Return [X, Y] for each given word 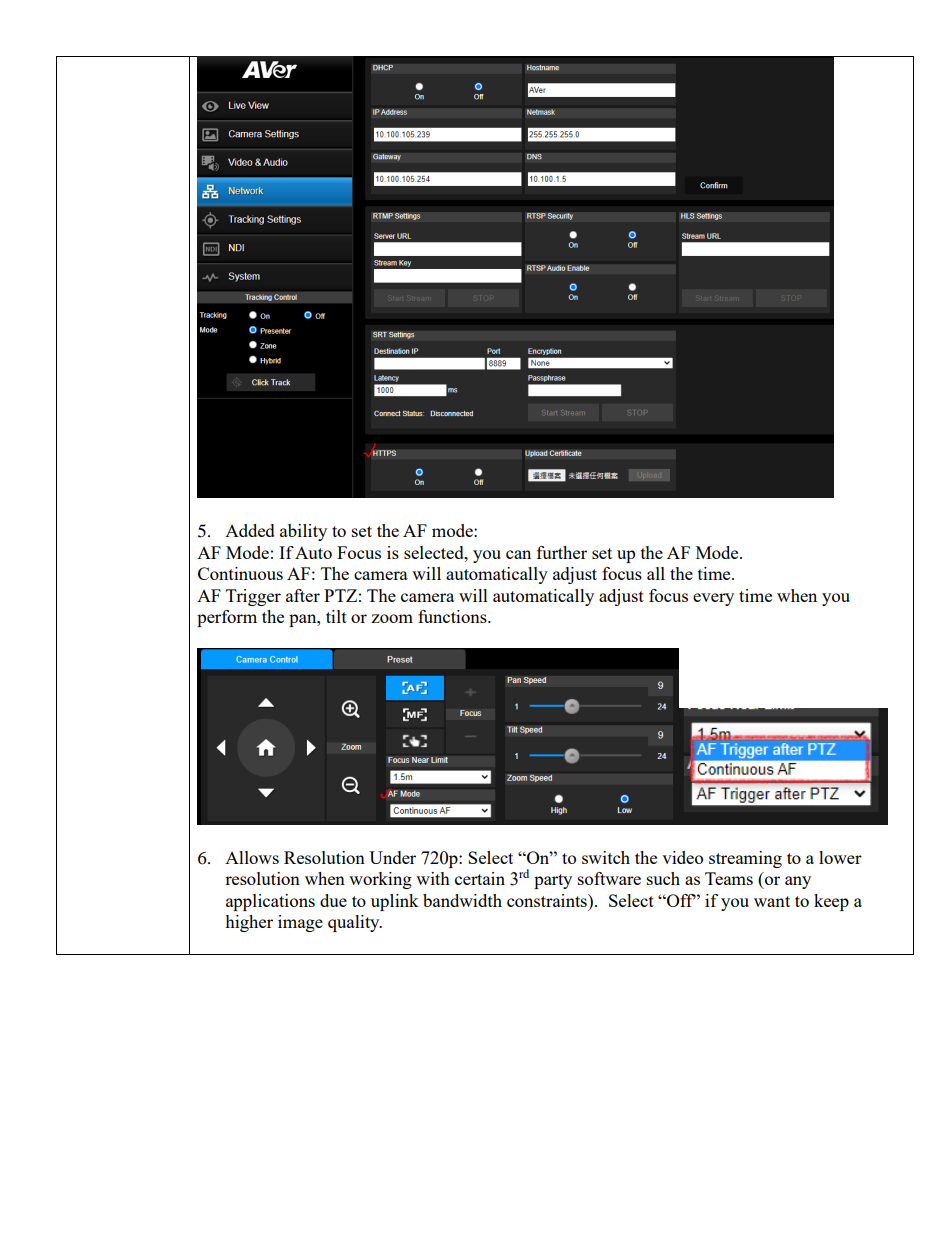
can [518, 554]
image [300, 923]
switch [606, 857]
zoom [392, 618]
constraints [548, 900]
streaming [745, 859]
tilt [336, 616]
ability [303, 532]
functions [453, 616]
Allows [252, 857]
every [713, 599]
